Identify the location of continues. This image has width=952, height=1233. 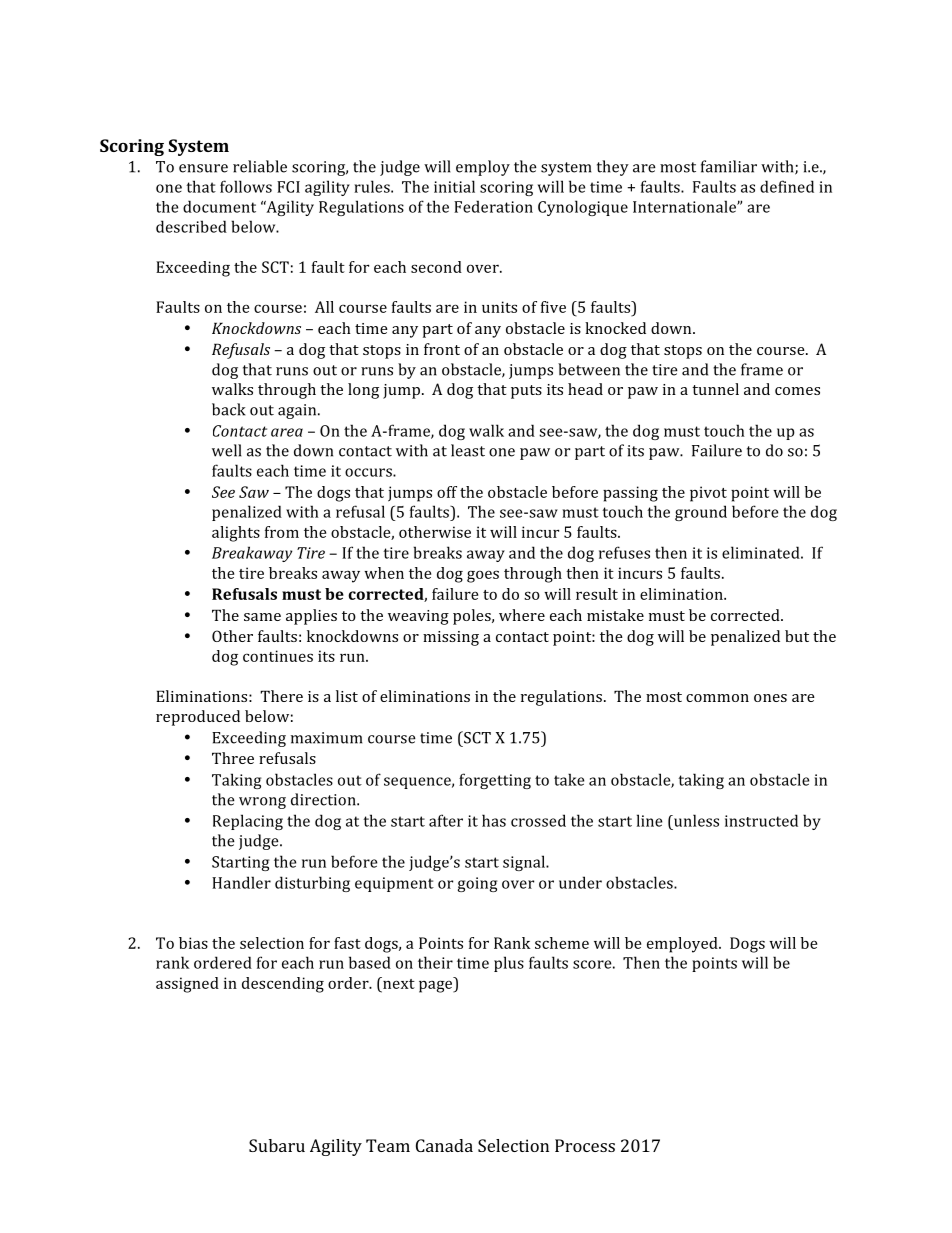
(278, 656).
